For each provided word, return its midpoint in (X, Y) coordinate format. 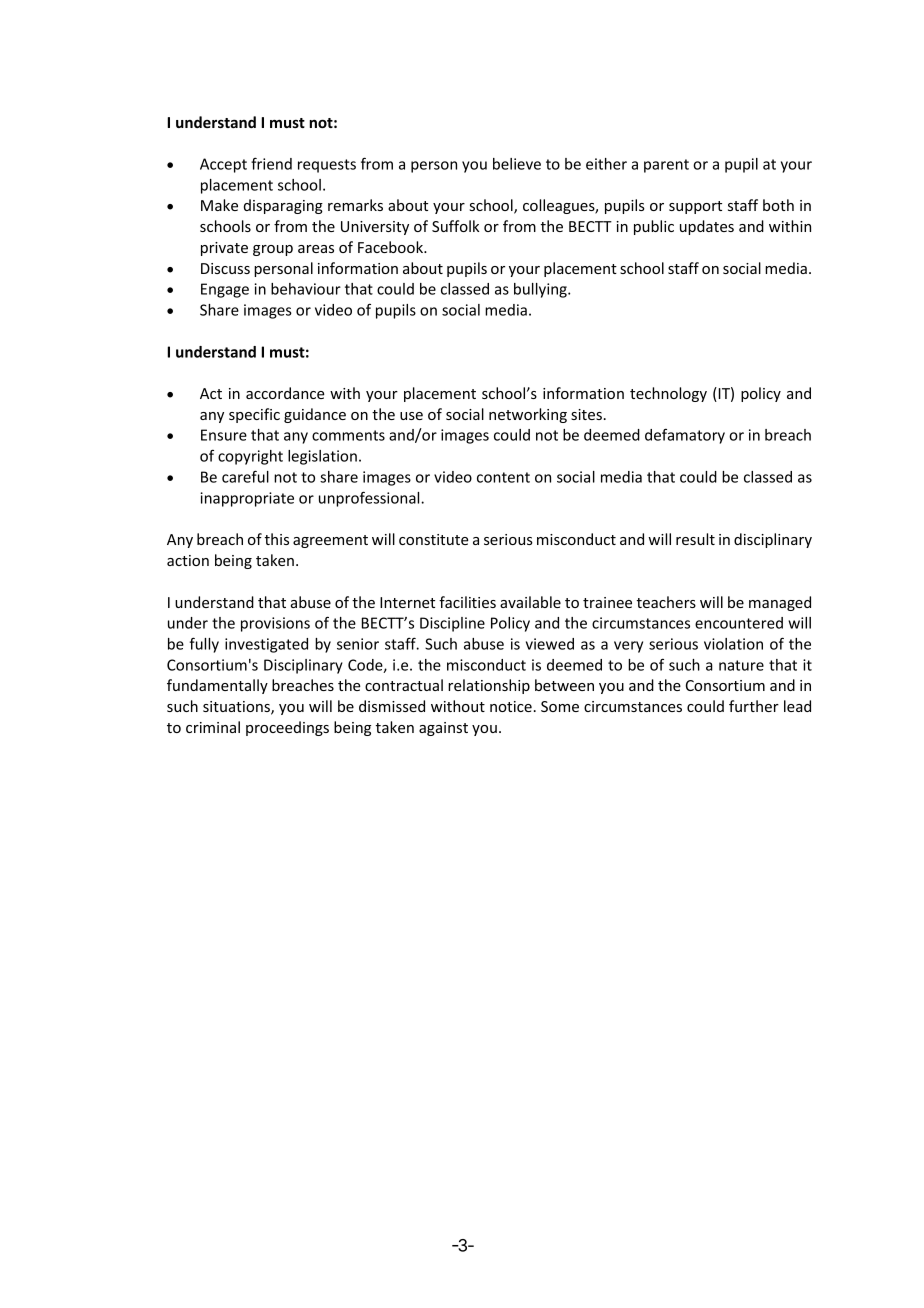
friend (271, 163)
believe (517, 164)
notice (511, 706)
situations (237, 708)
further (754, 706)
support (695, 207)
